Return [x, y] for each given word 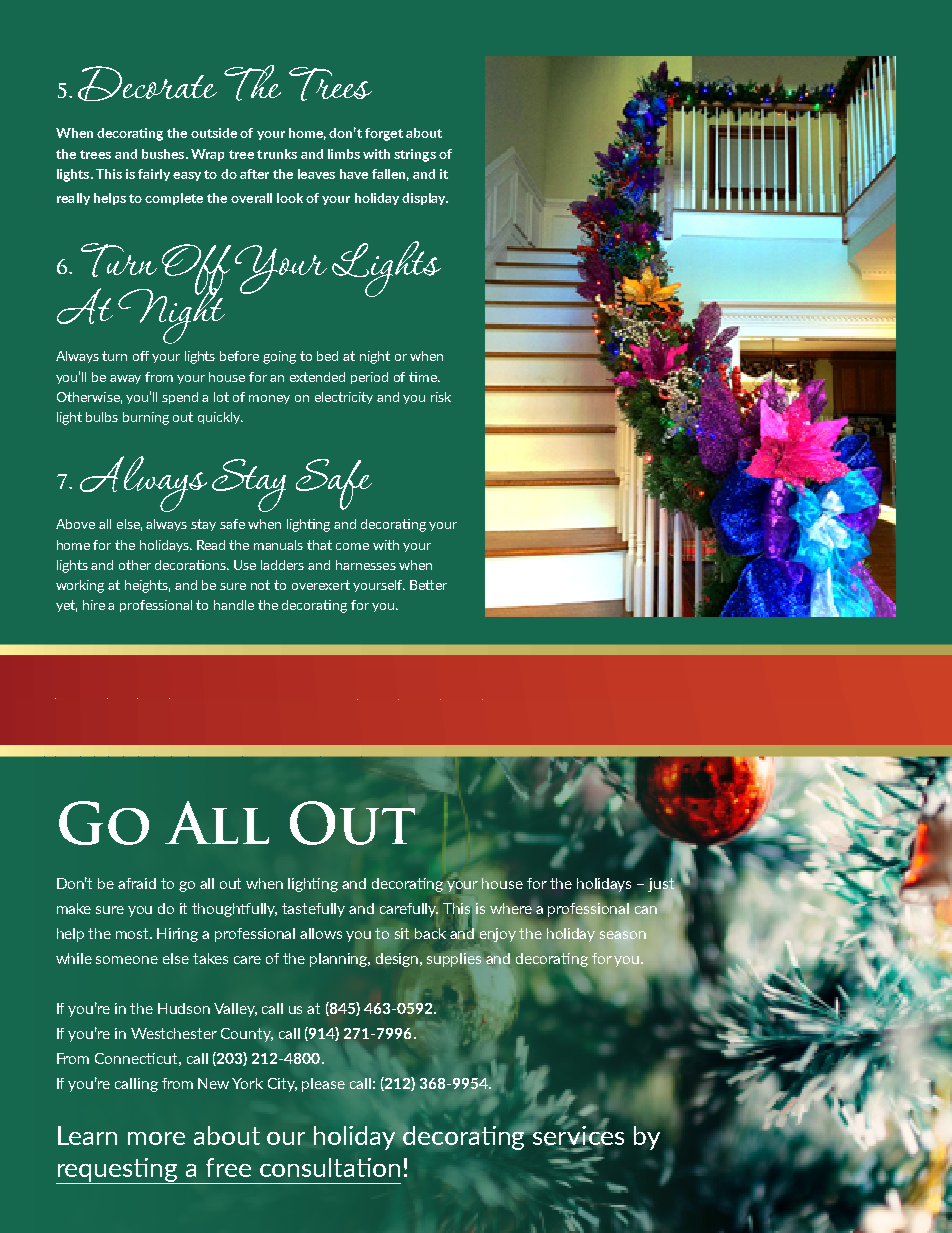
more [156, 1138]
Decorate [147, 83]
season [623, 935]
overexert [321, 585]
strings [415, 155]
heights [147, 586]
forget [384, 134]
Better [428, 585]
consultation [330, 1167]
